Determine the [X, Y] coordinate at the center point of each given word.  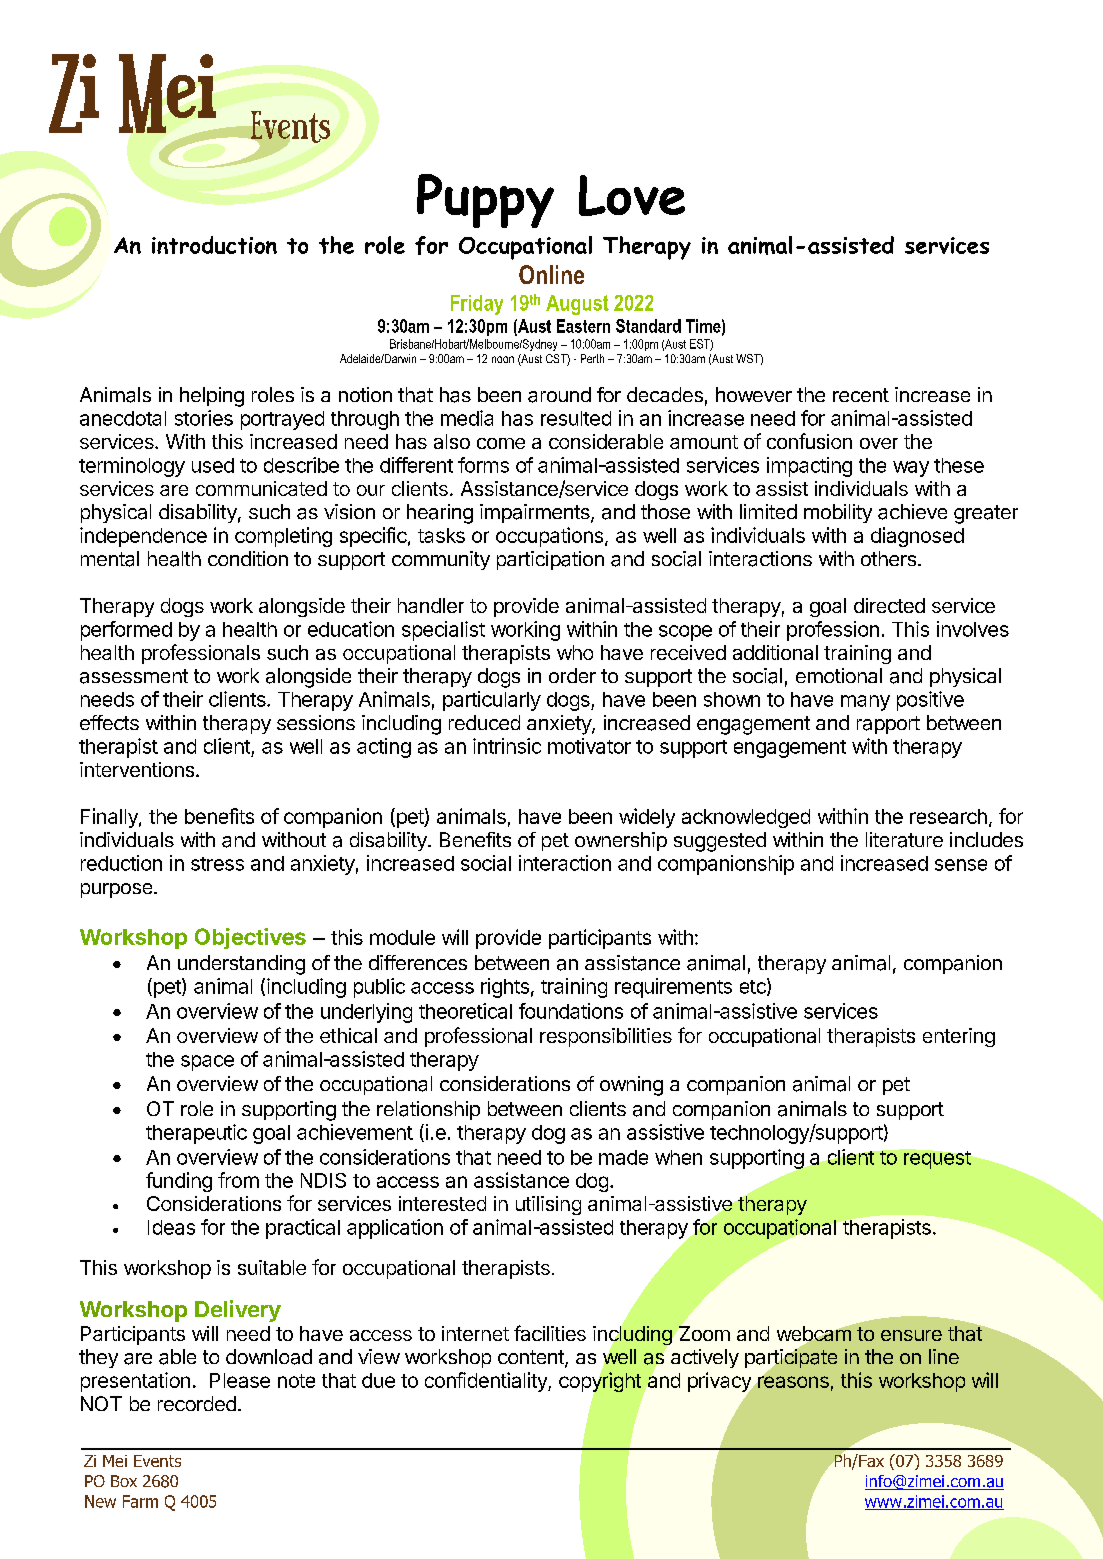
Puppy [485, 201]
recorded [197, 1403]
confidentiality [487, 1382]
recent [861, 395]
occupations [549, 537]
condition [248, 558]
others [888, 558]
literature [904, 840]
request [937, 1160]
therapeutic [196, 1134]
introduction [214, 245]
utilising [548, 1205]
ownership [621, 841]
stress [217, 864]
